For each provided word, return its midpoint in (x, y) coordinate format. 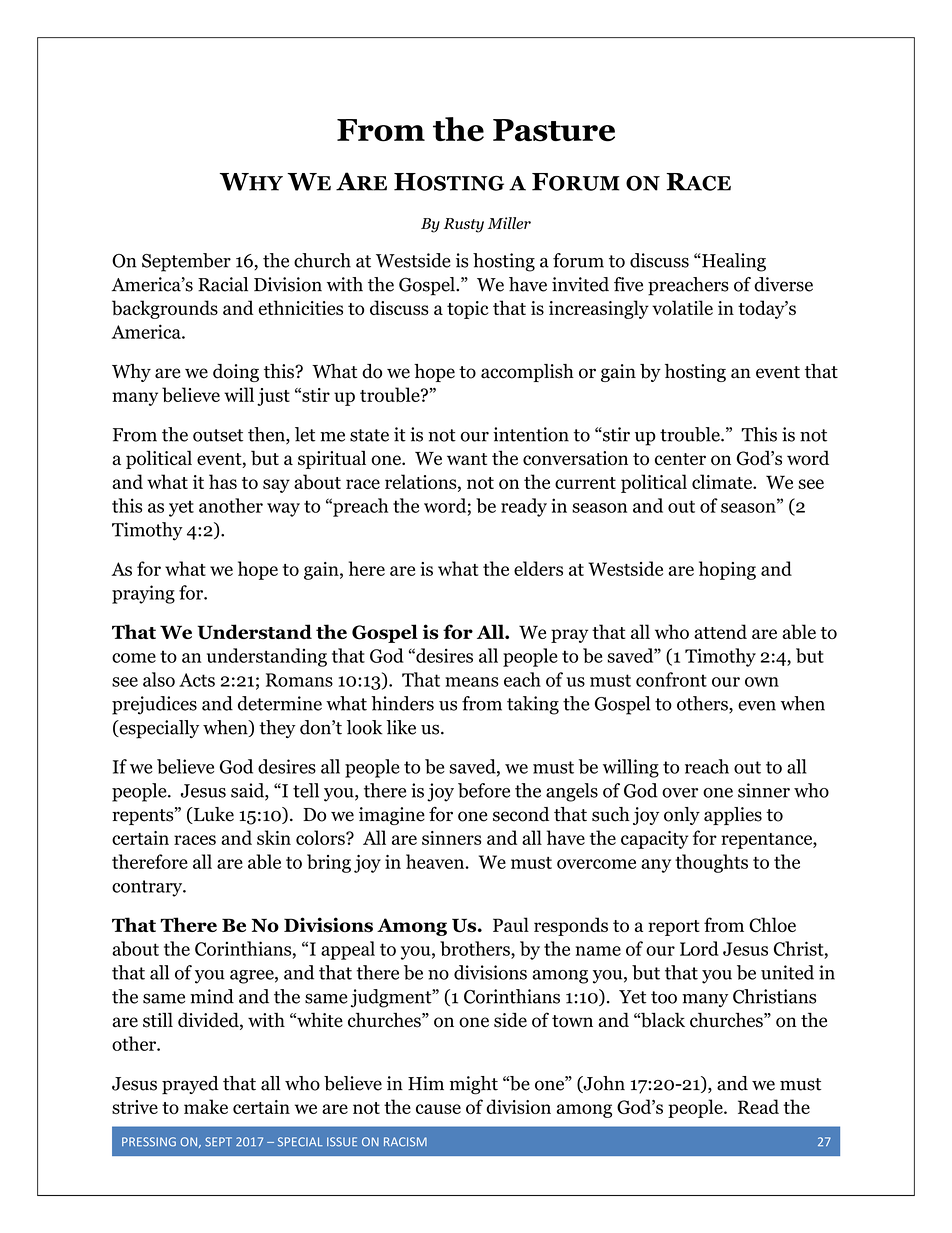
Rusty (464, 225)
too (664, 997)
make (206, 1106)
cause (438, 1109)
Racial (223, 284)
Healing (733, 262)
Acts (197, 680)
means (471, 682)
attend (720, 631)
